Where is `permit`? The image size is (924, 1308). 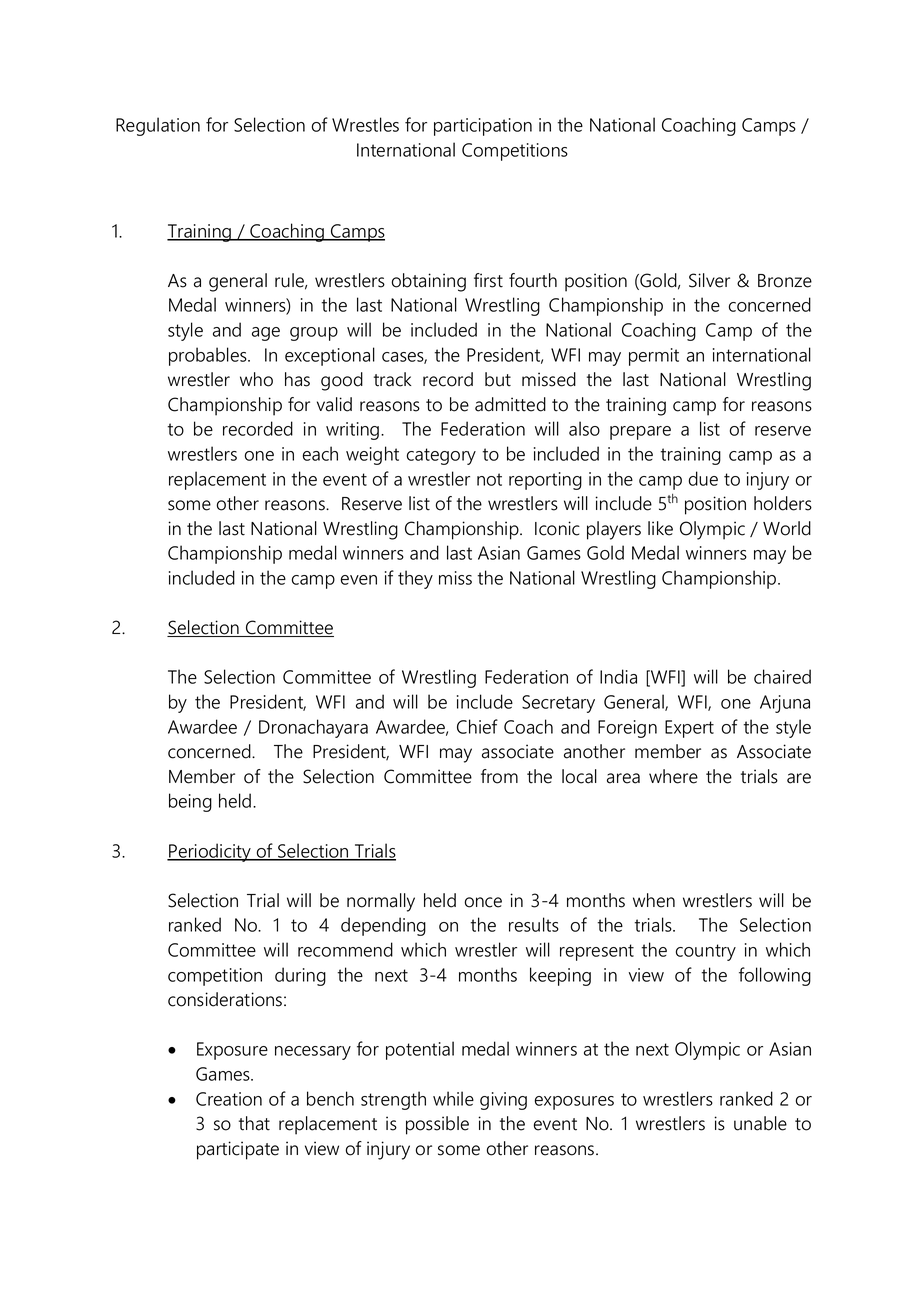
permit is located at coordinates (654, 357).
